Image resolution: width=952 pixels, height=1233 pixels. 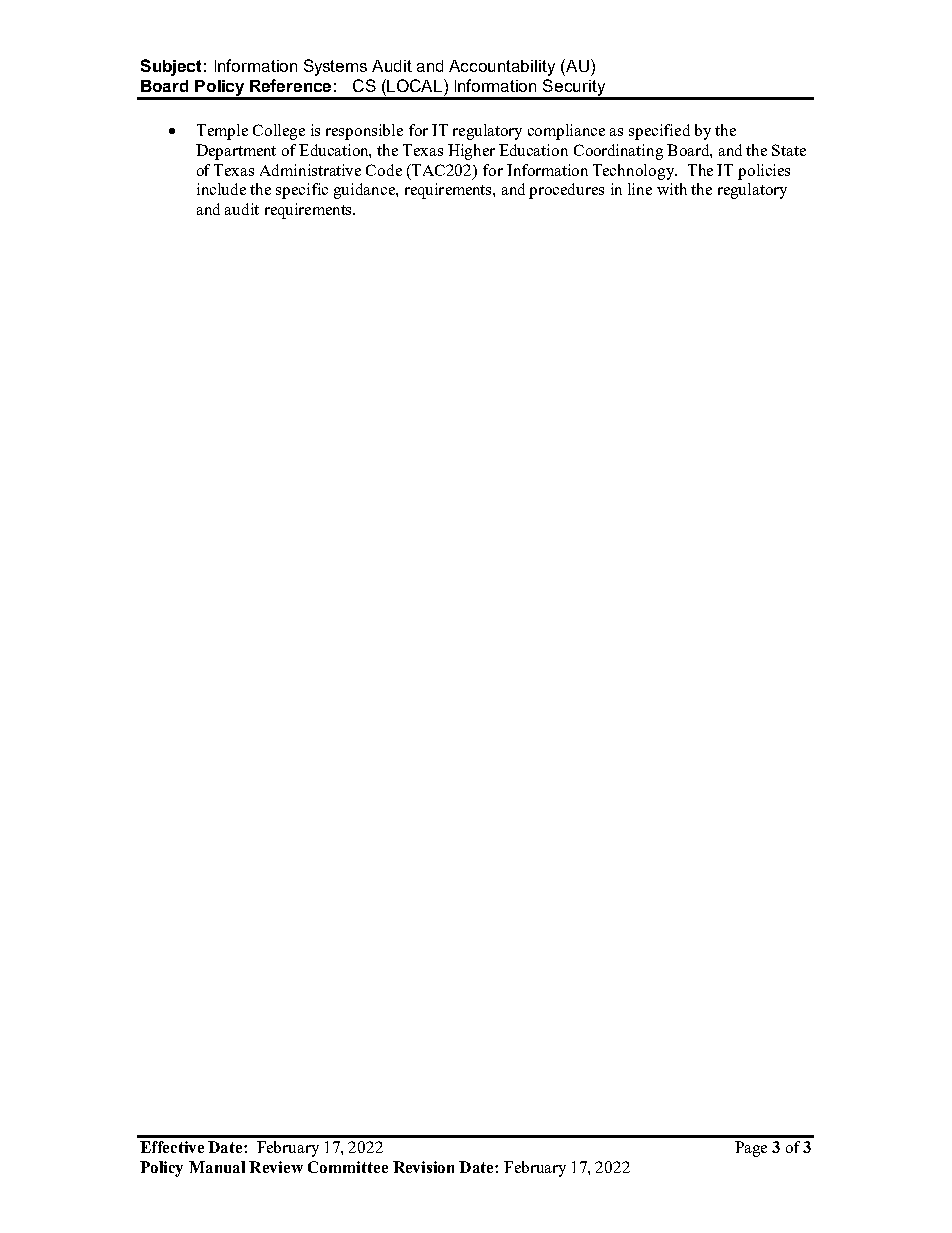 I want to click on specified, so click(x=659, y=132).
